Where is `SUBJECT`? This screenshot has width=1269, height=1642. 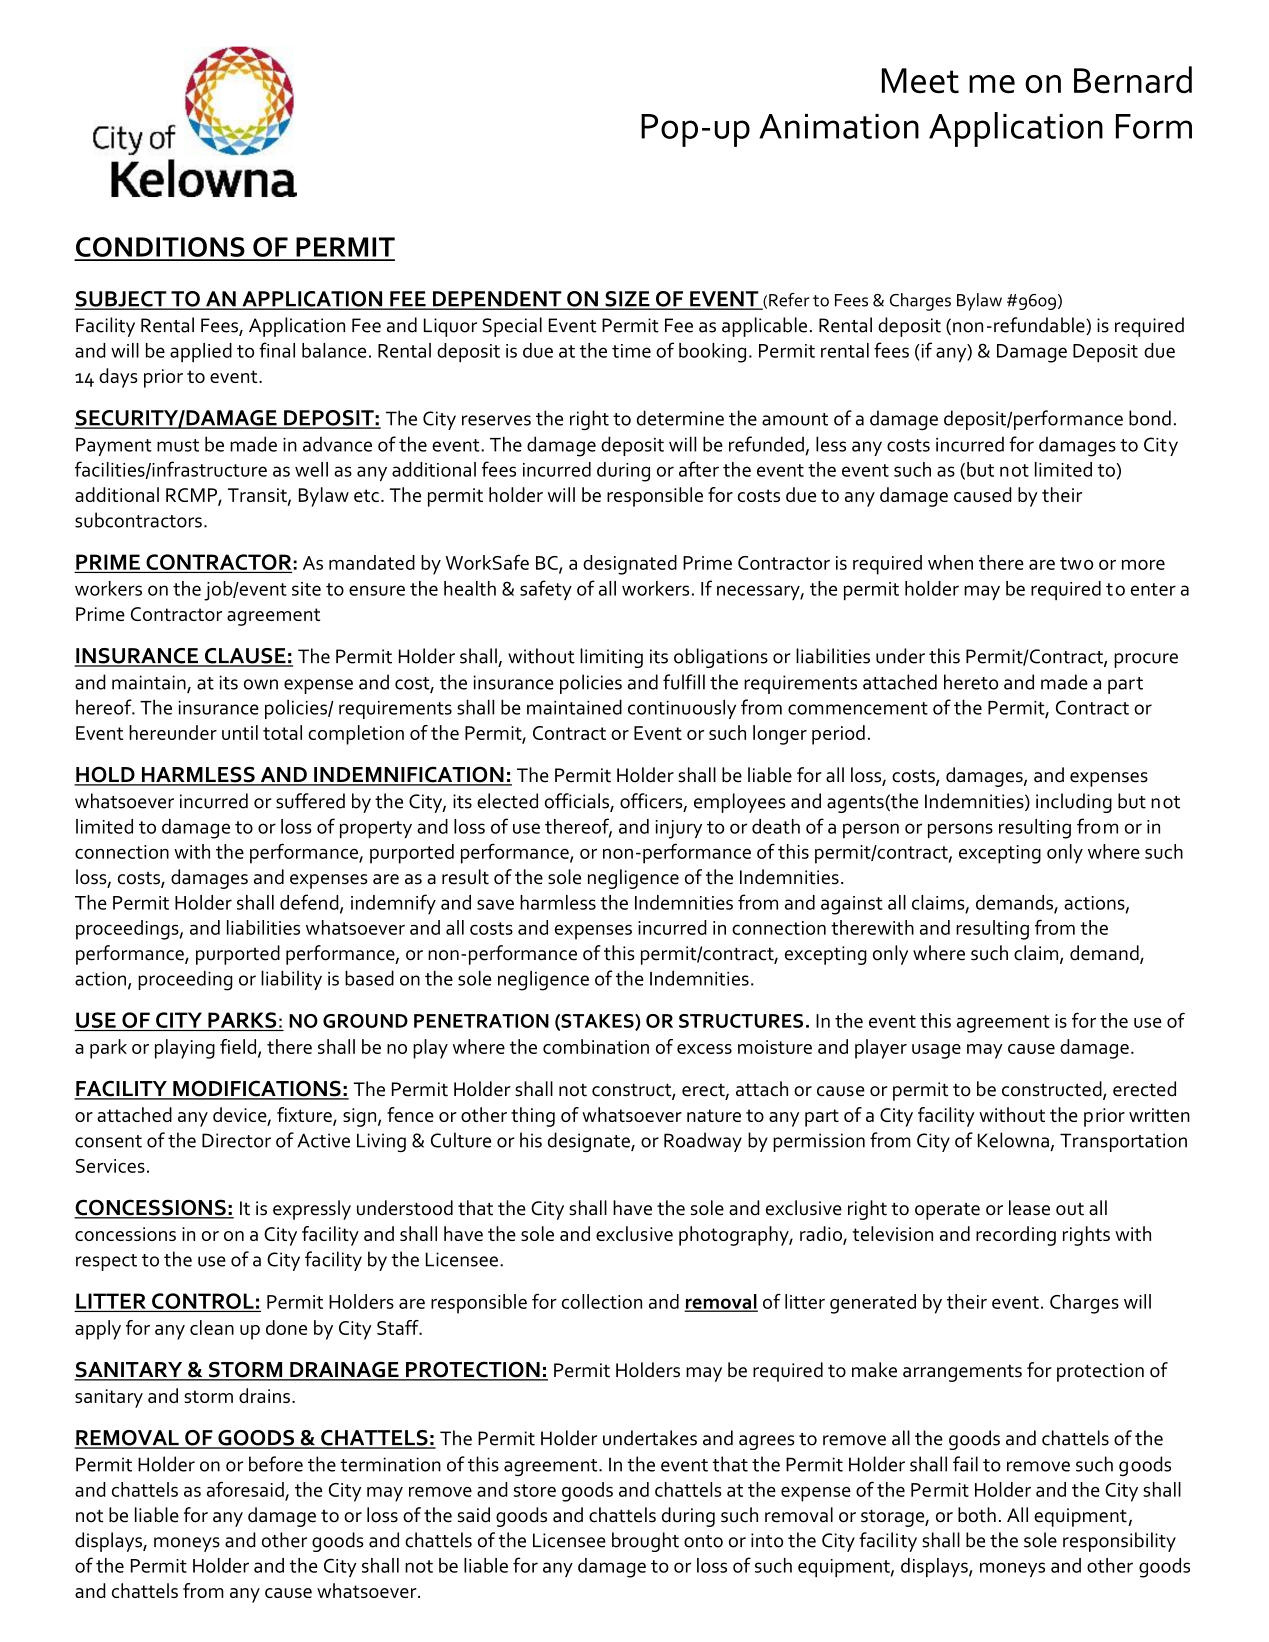 SUBJECT is located at coordinates (122, 300).
